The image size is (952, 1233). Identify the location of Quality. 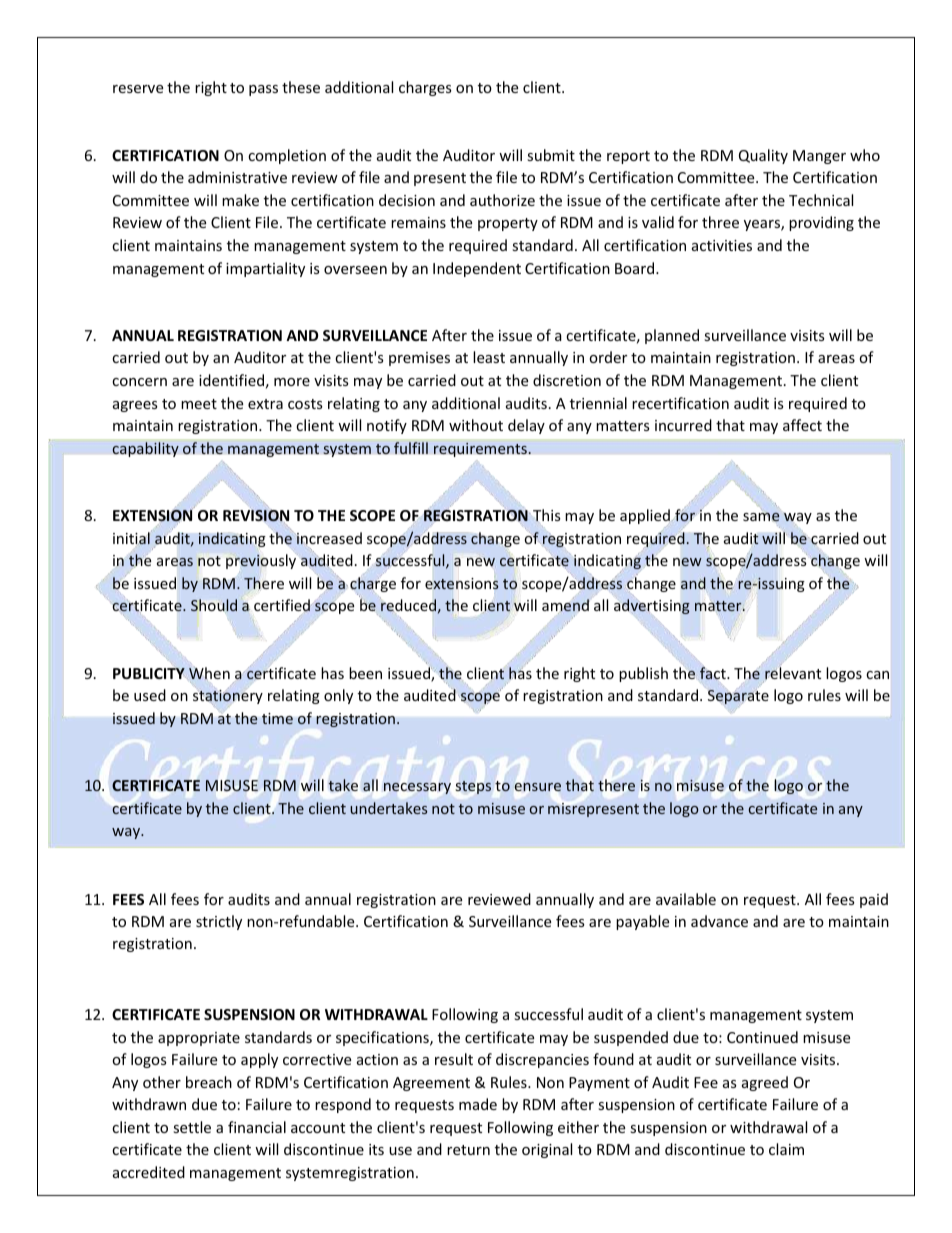
(763, 156).
